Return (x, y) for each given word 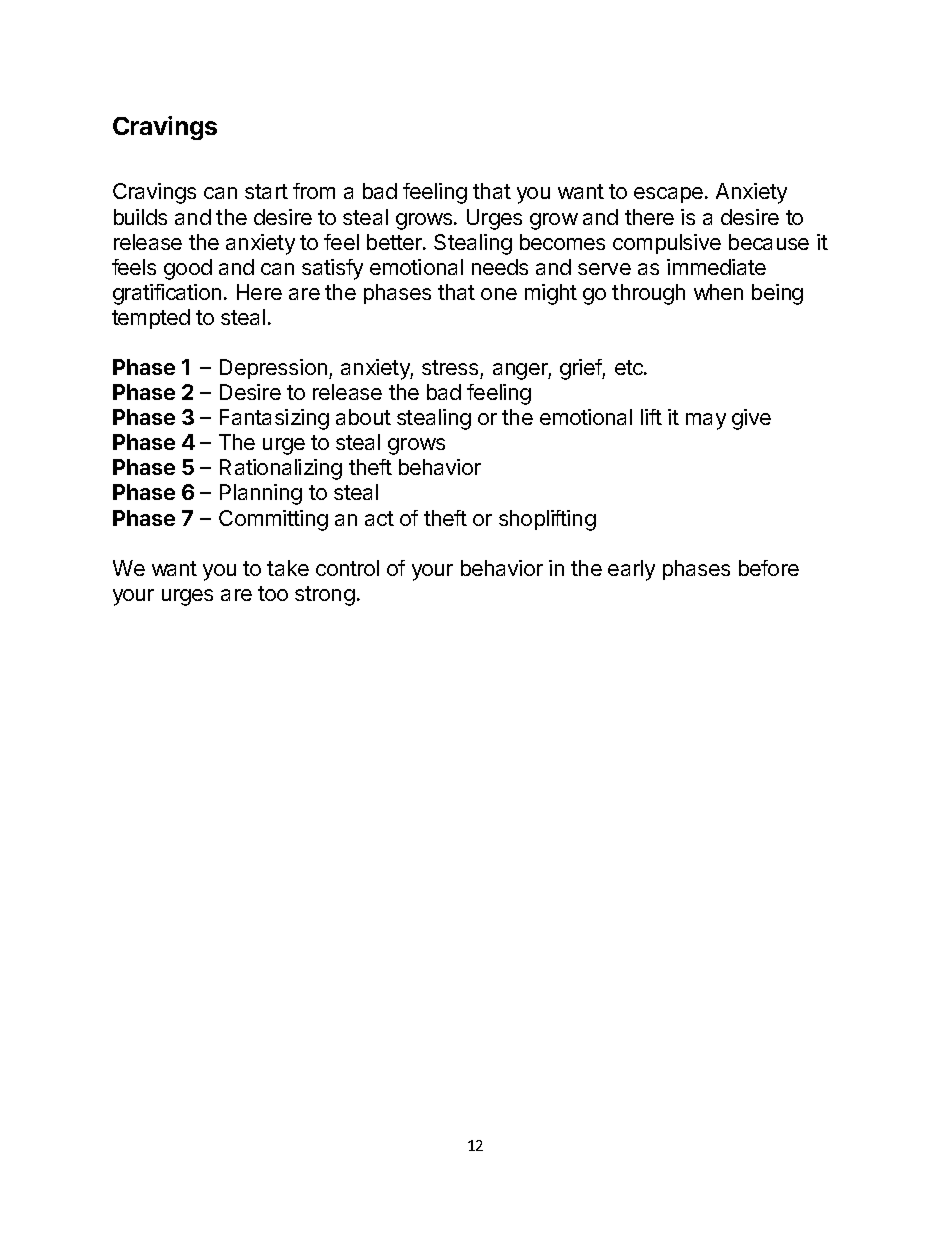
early (631, 570)
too (273, 593)
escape (668, 195)
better (395, 242)
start (266, 191)
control (347, 568)
